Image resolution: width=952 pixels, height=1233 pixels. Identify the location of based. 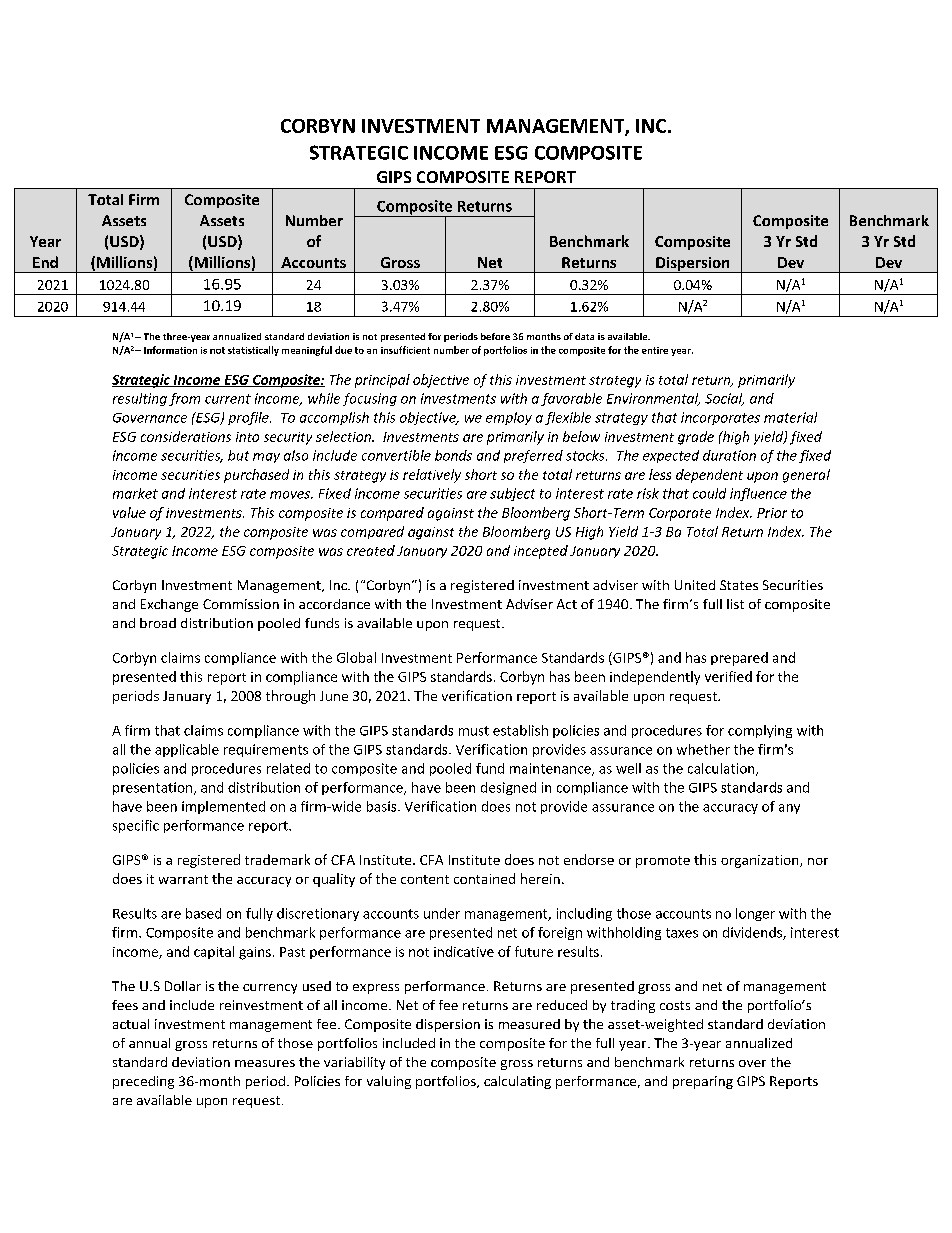
(203, 913).
